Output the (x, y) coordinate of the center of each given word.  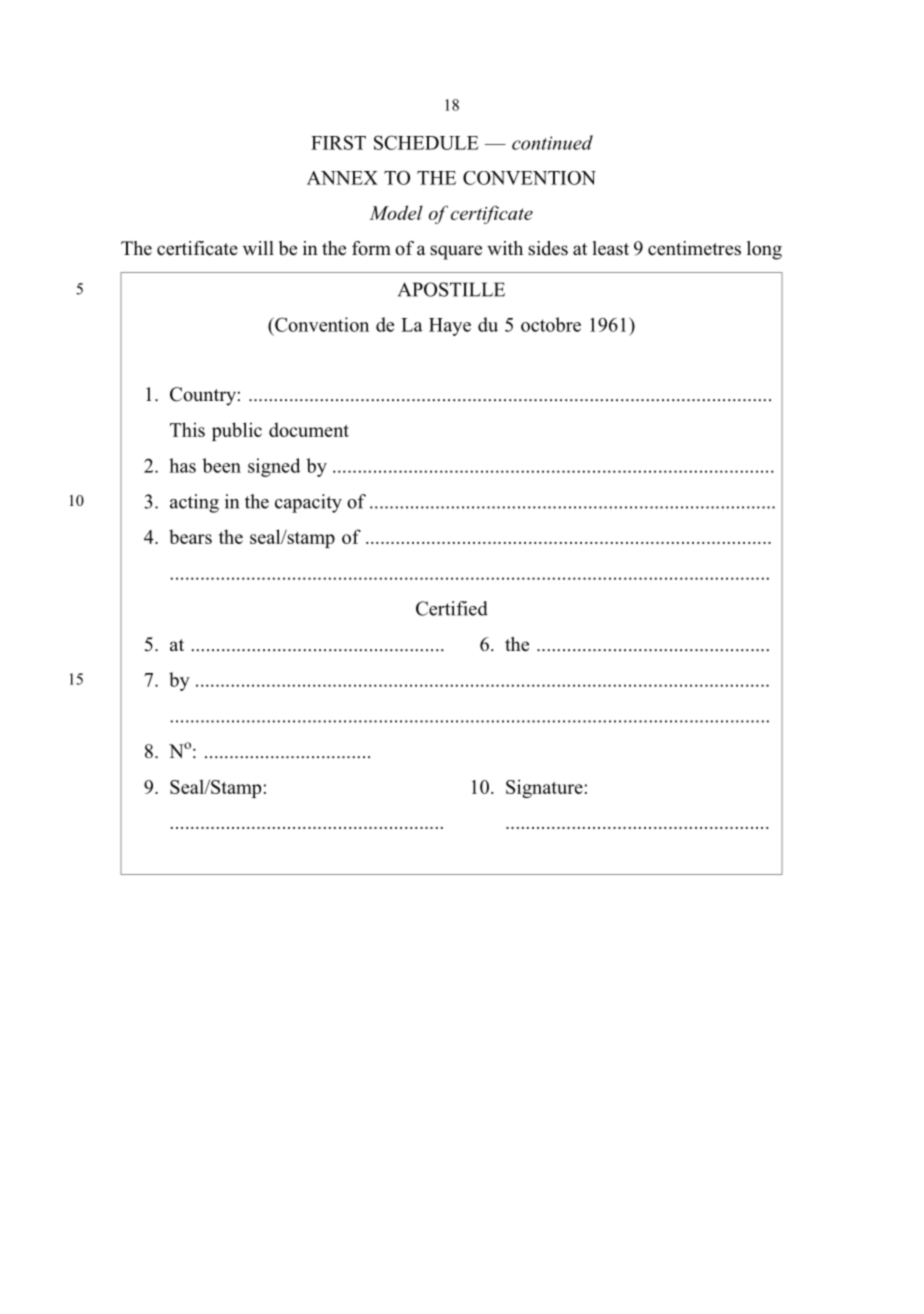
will (258, 248)
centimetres (694, 248)
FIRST (338, 142)
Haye (450, 327)
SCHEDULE (426, 142)
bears (190, 536)
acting (194, 503)
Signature (544, 788)
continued (552, 142)
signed (274, 467)
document (309, 429)
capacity (308, 503)
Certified (452, 608)
